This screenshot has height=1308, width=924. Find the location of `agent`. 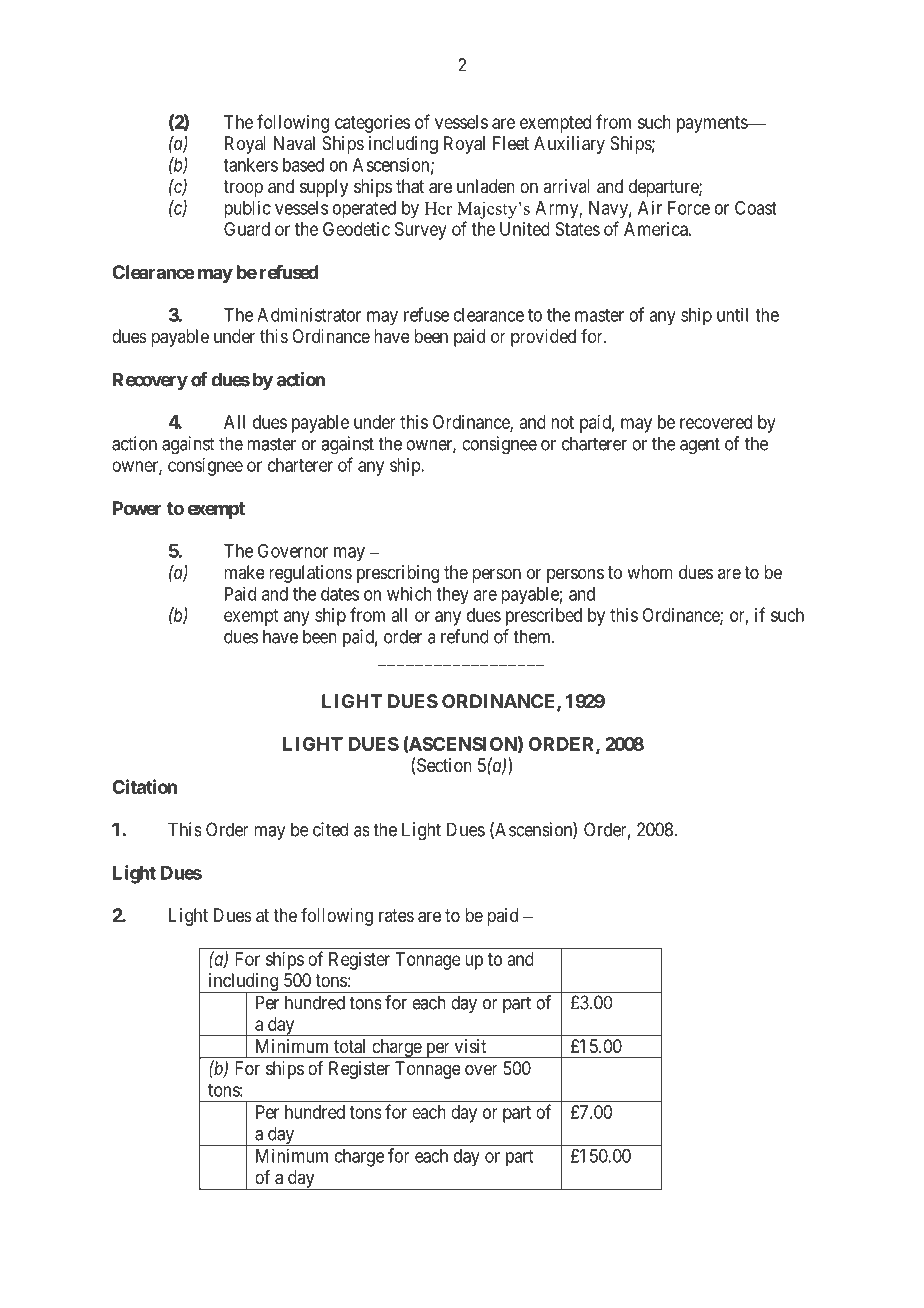

agent is located at coordinates (700, 446).
